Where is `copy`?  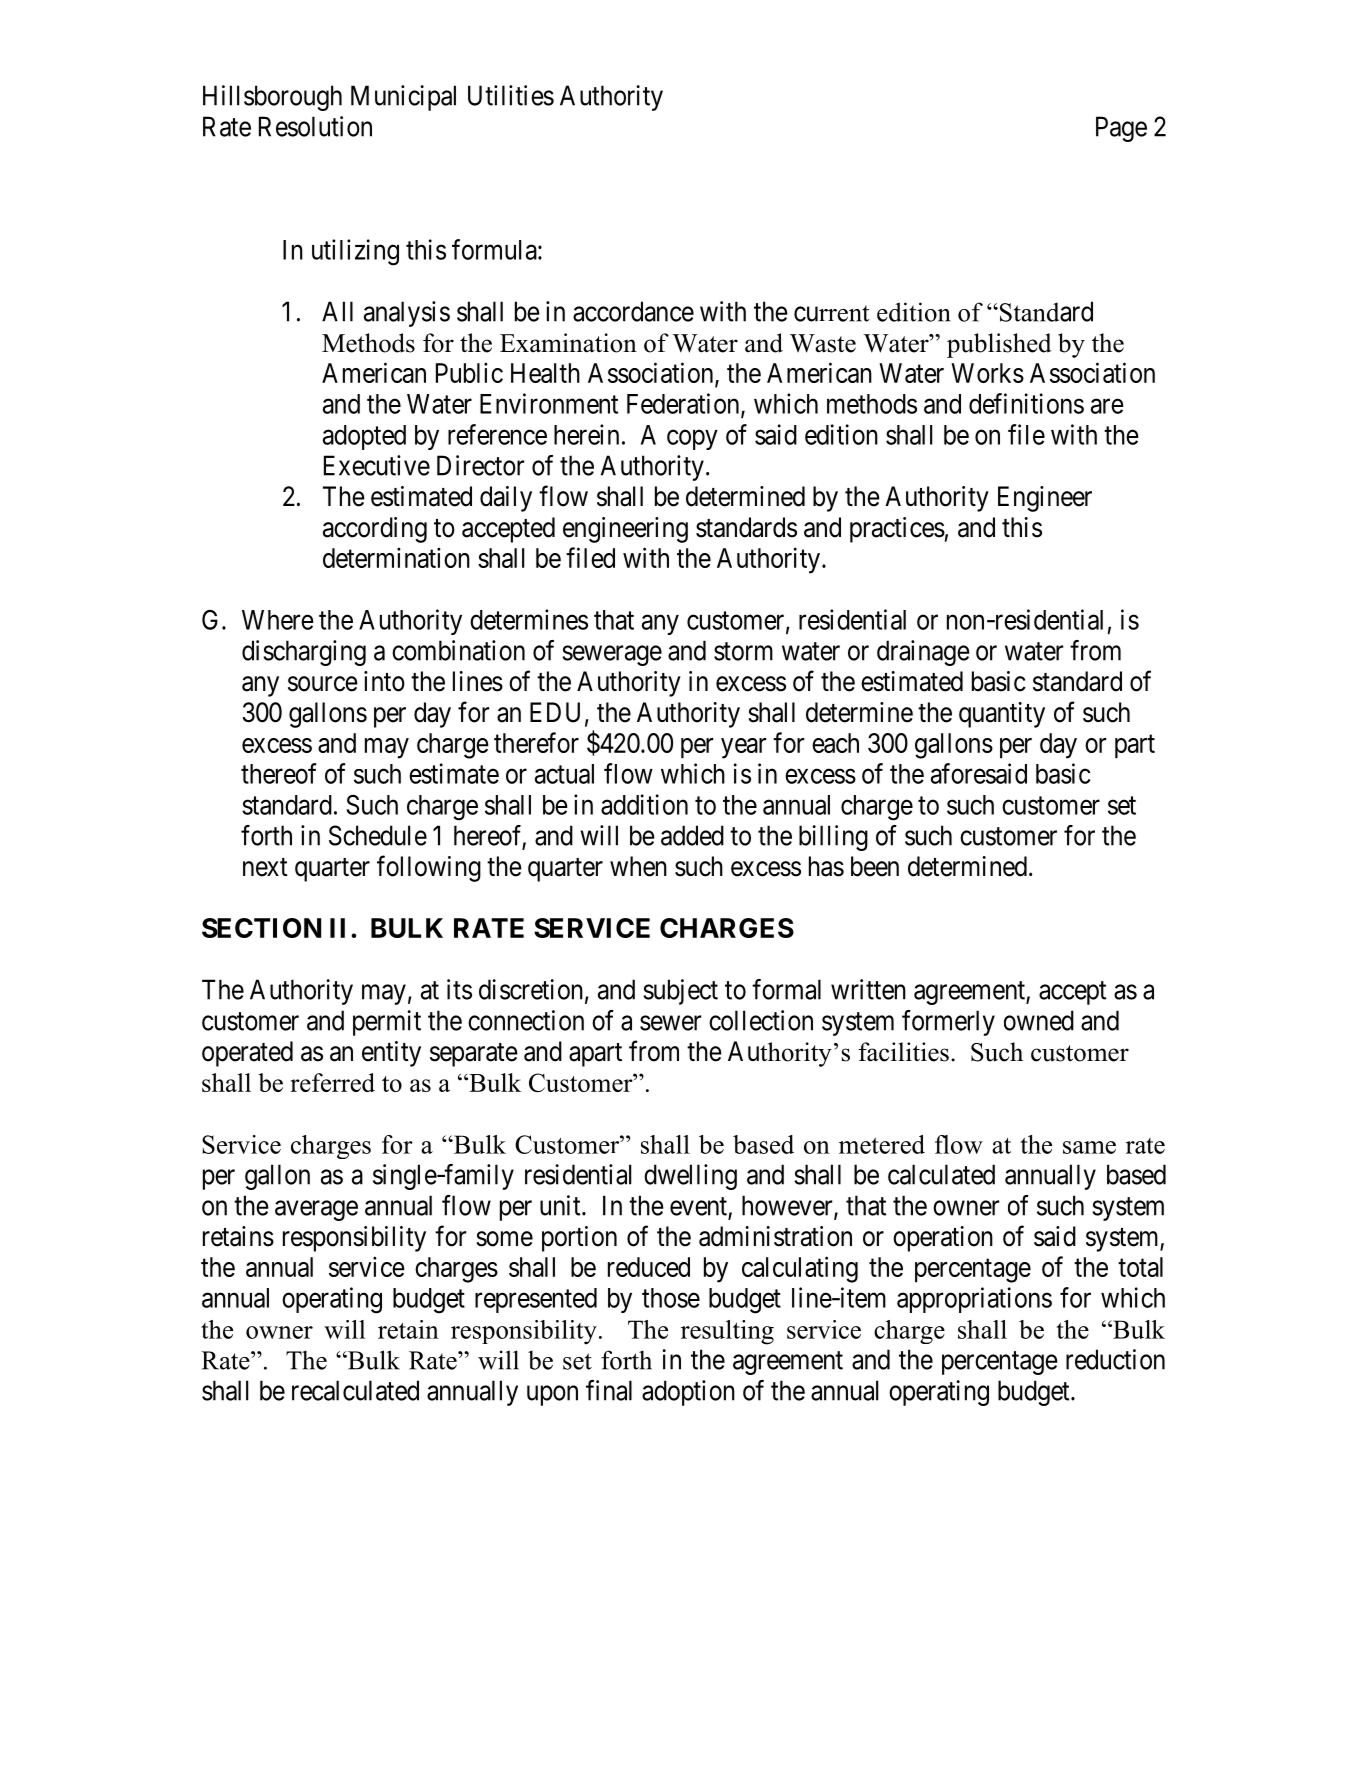 copy is located at coordinates (692, 440).
